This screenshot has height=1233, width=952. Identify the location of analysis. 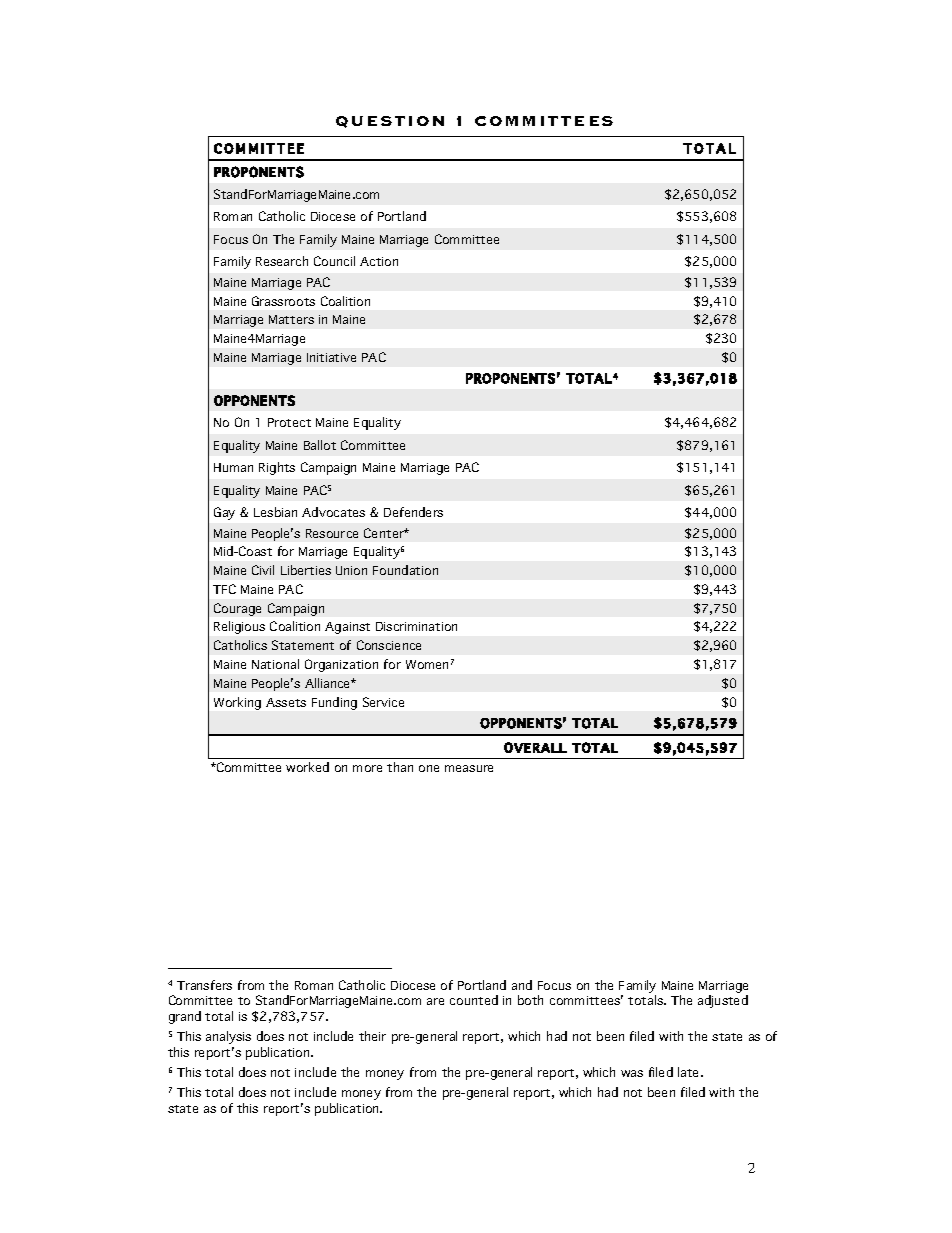
(228, 1037).
